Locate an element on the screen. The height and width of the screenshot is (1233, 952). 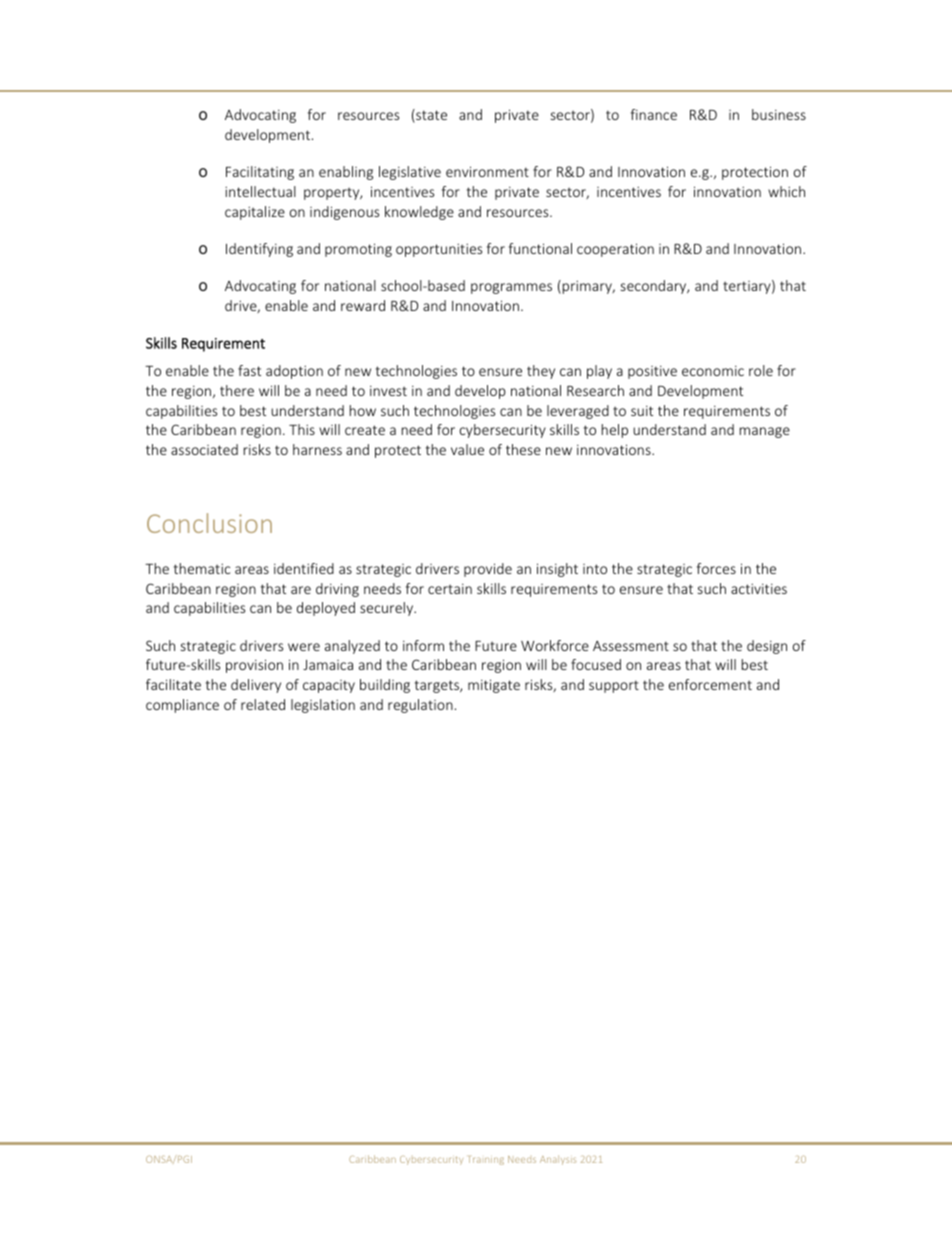
environment is located at coordinates (487, 171).
